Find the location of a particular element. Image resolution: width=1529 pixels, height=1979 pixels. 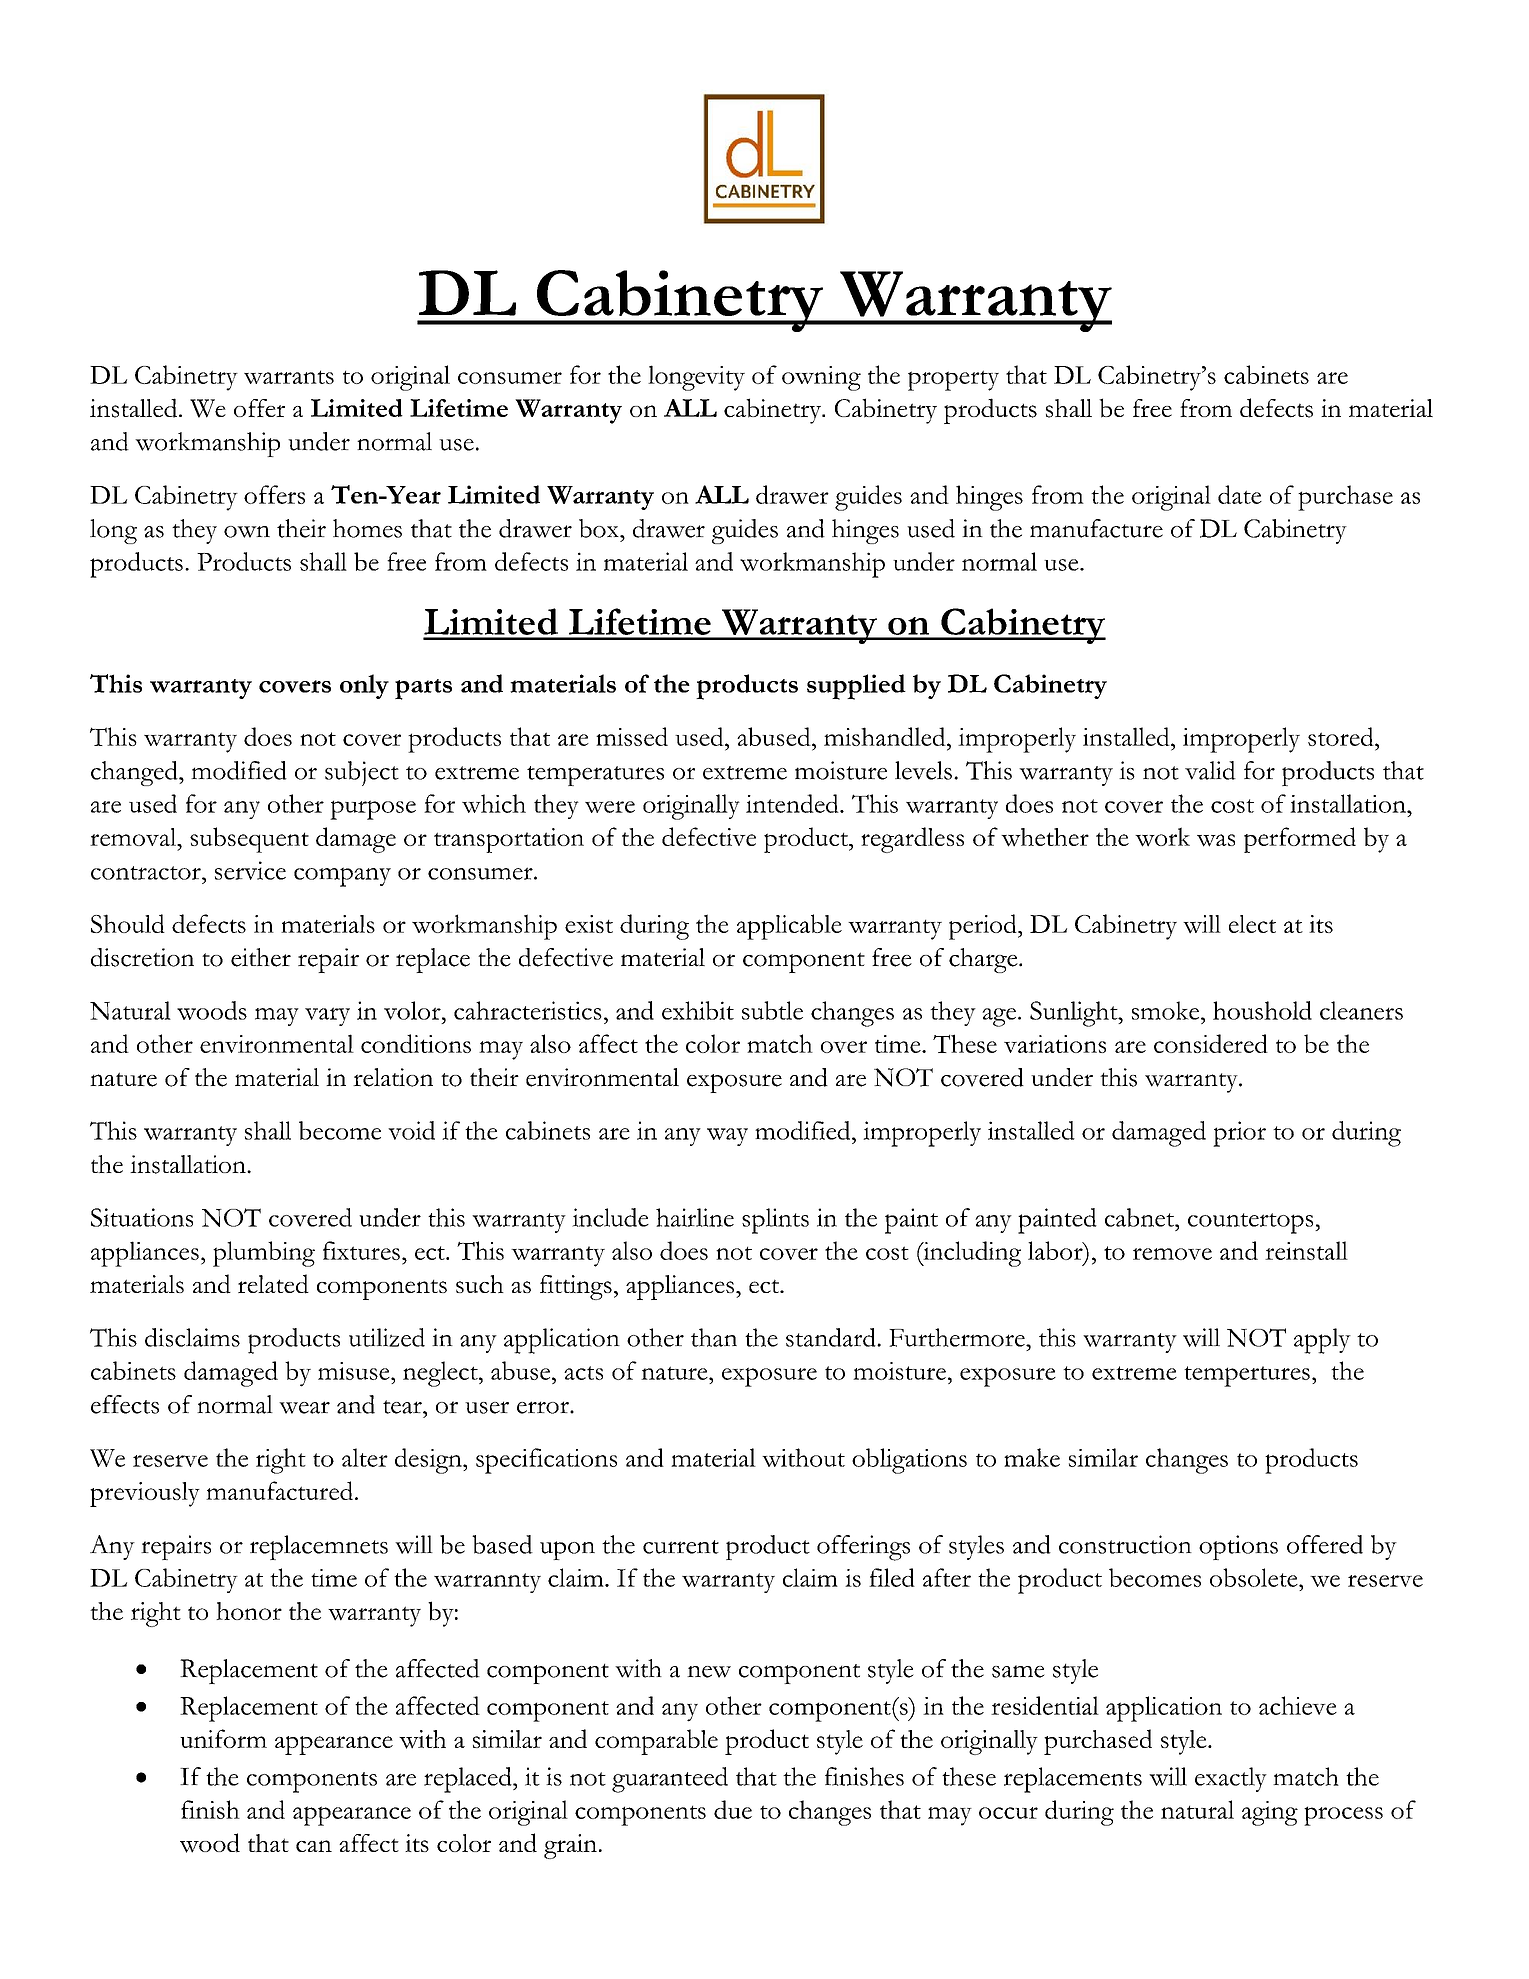

can is located at coordinates (314, 1846).
